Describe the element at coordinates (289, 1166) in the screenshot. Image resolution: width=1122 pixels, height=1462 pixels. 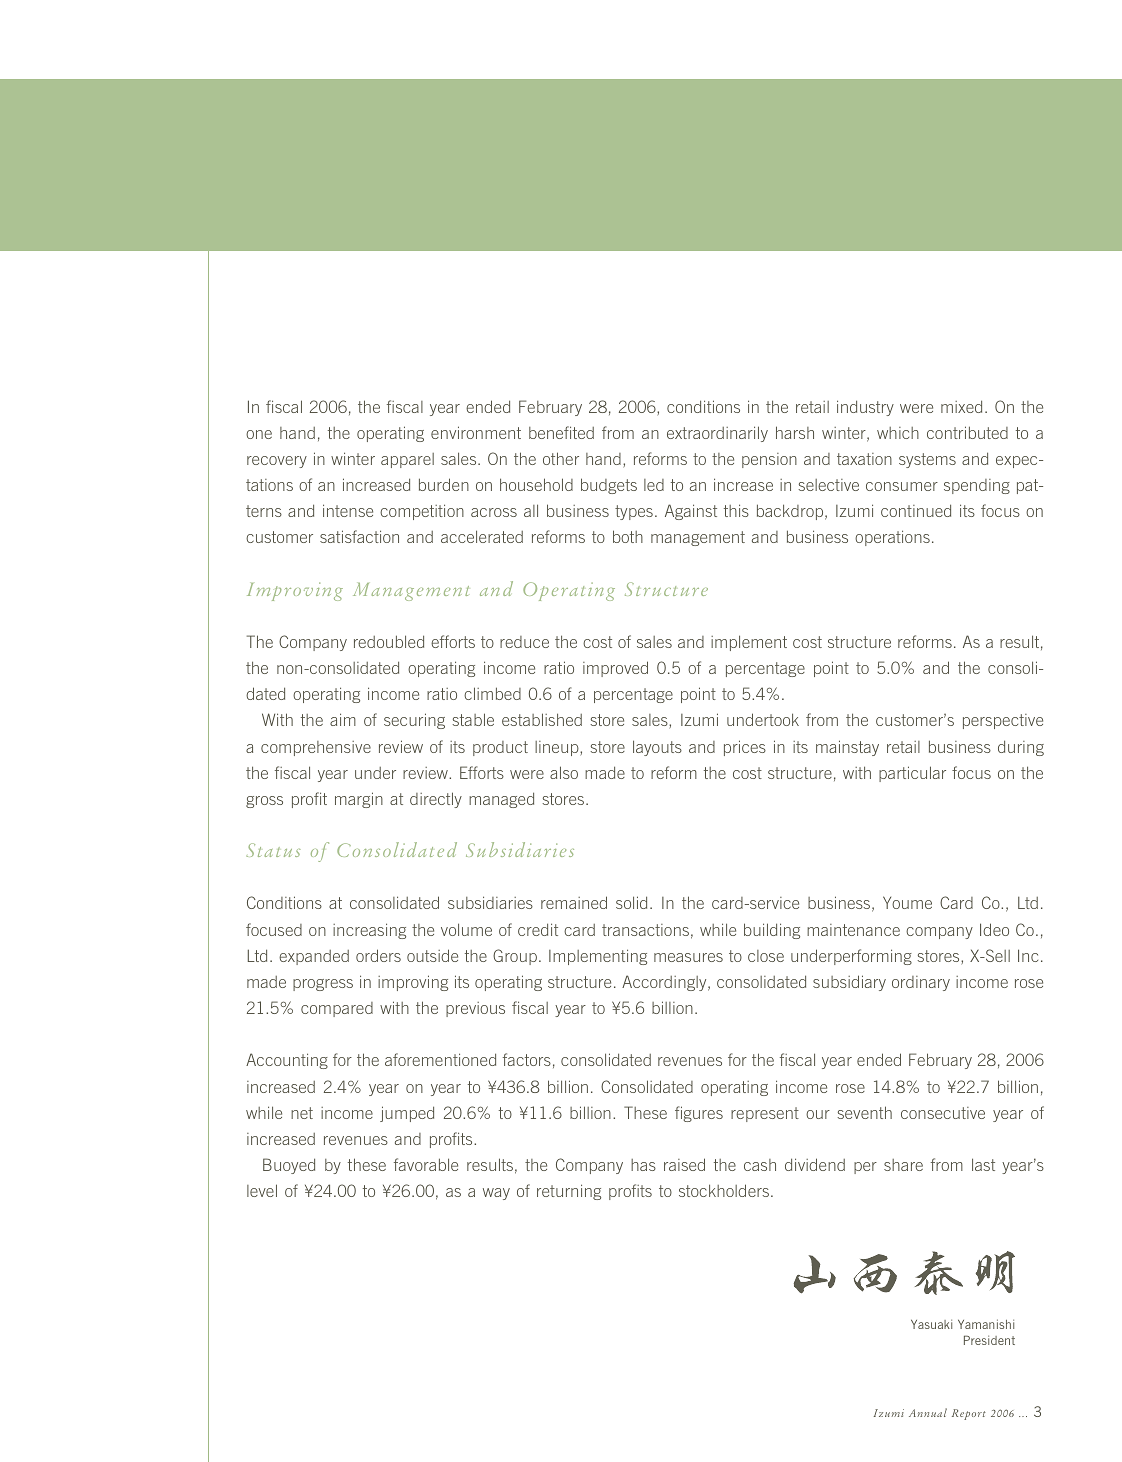
I see `Buoyed` at that location.
